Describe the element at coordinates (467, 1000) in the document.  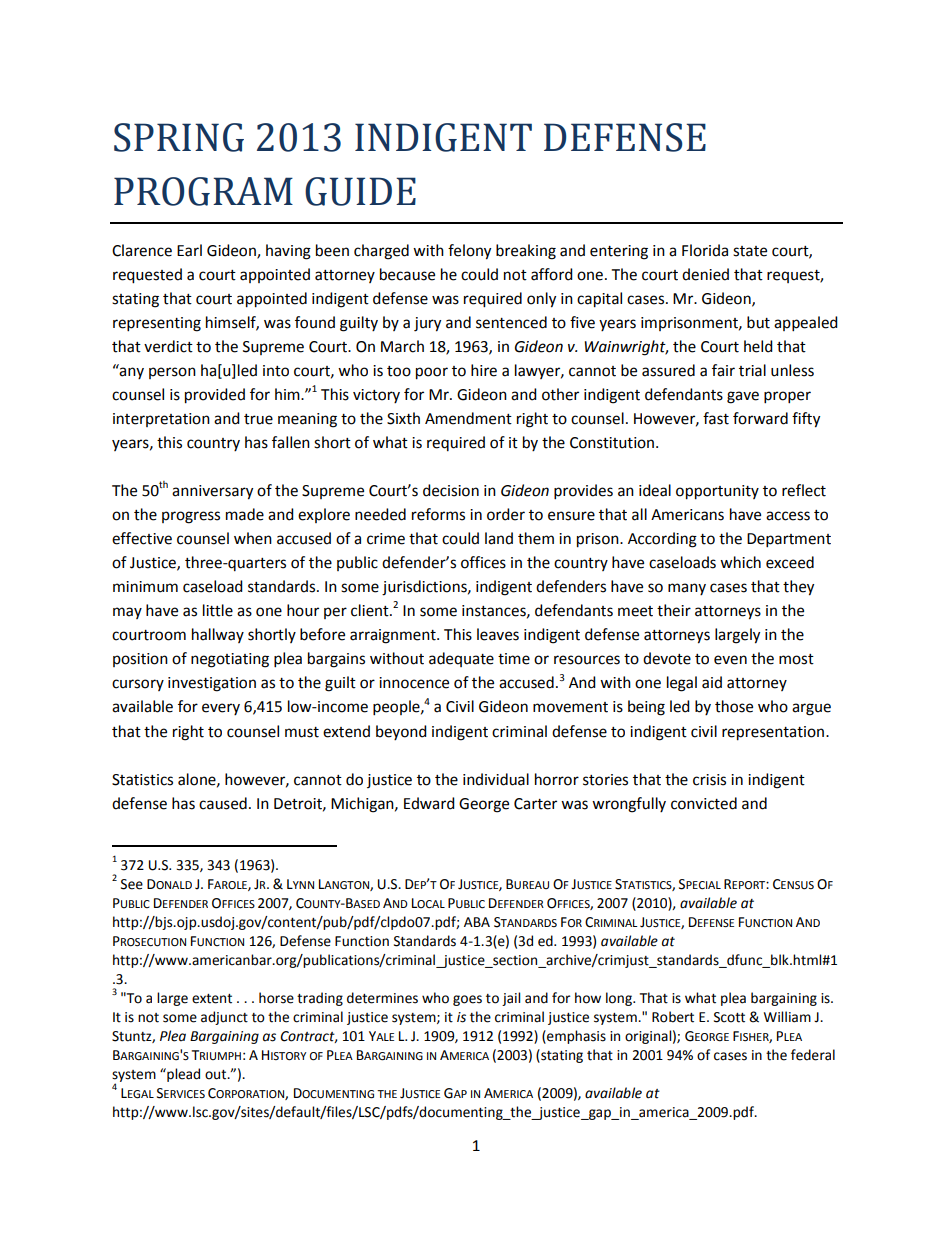
I see `goes` at that location.
